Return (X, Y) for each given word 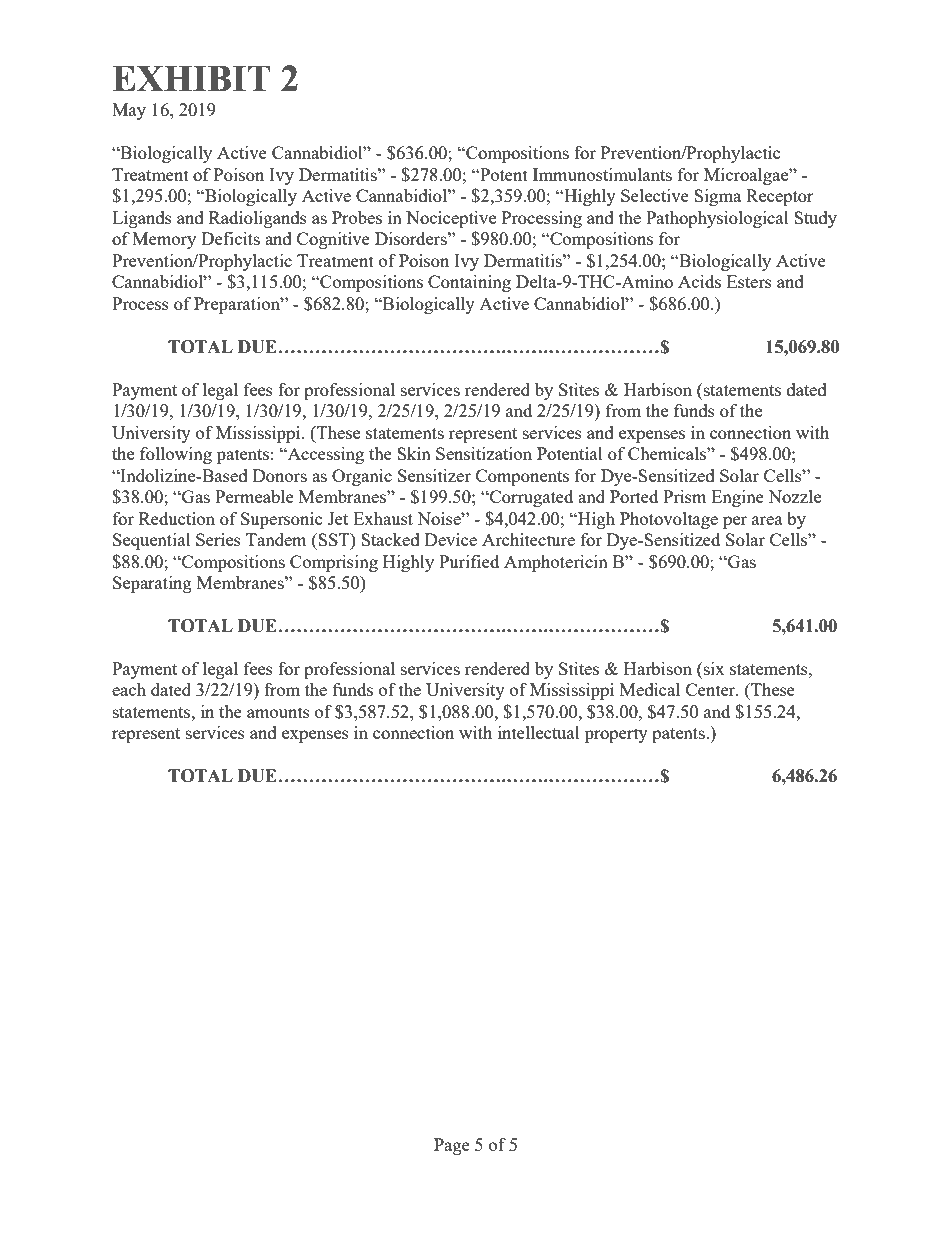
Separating (152, 584)
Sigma (717, 197)
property (616, 735)
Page (452, 1146)
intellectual (539, 732)
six (713, 670)
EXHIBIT (191, 78)
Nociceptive (451, 219)
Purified (469, 561)
